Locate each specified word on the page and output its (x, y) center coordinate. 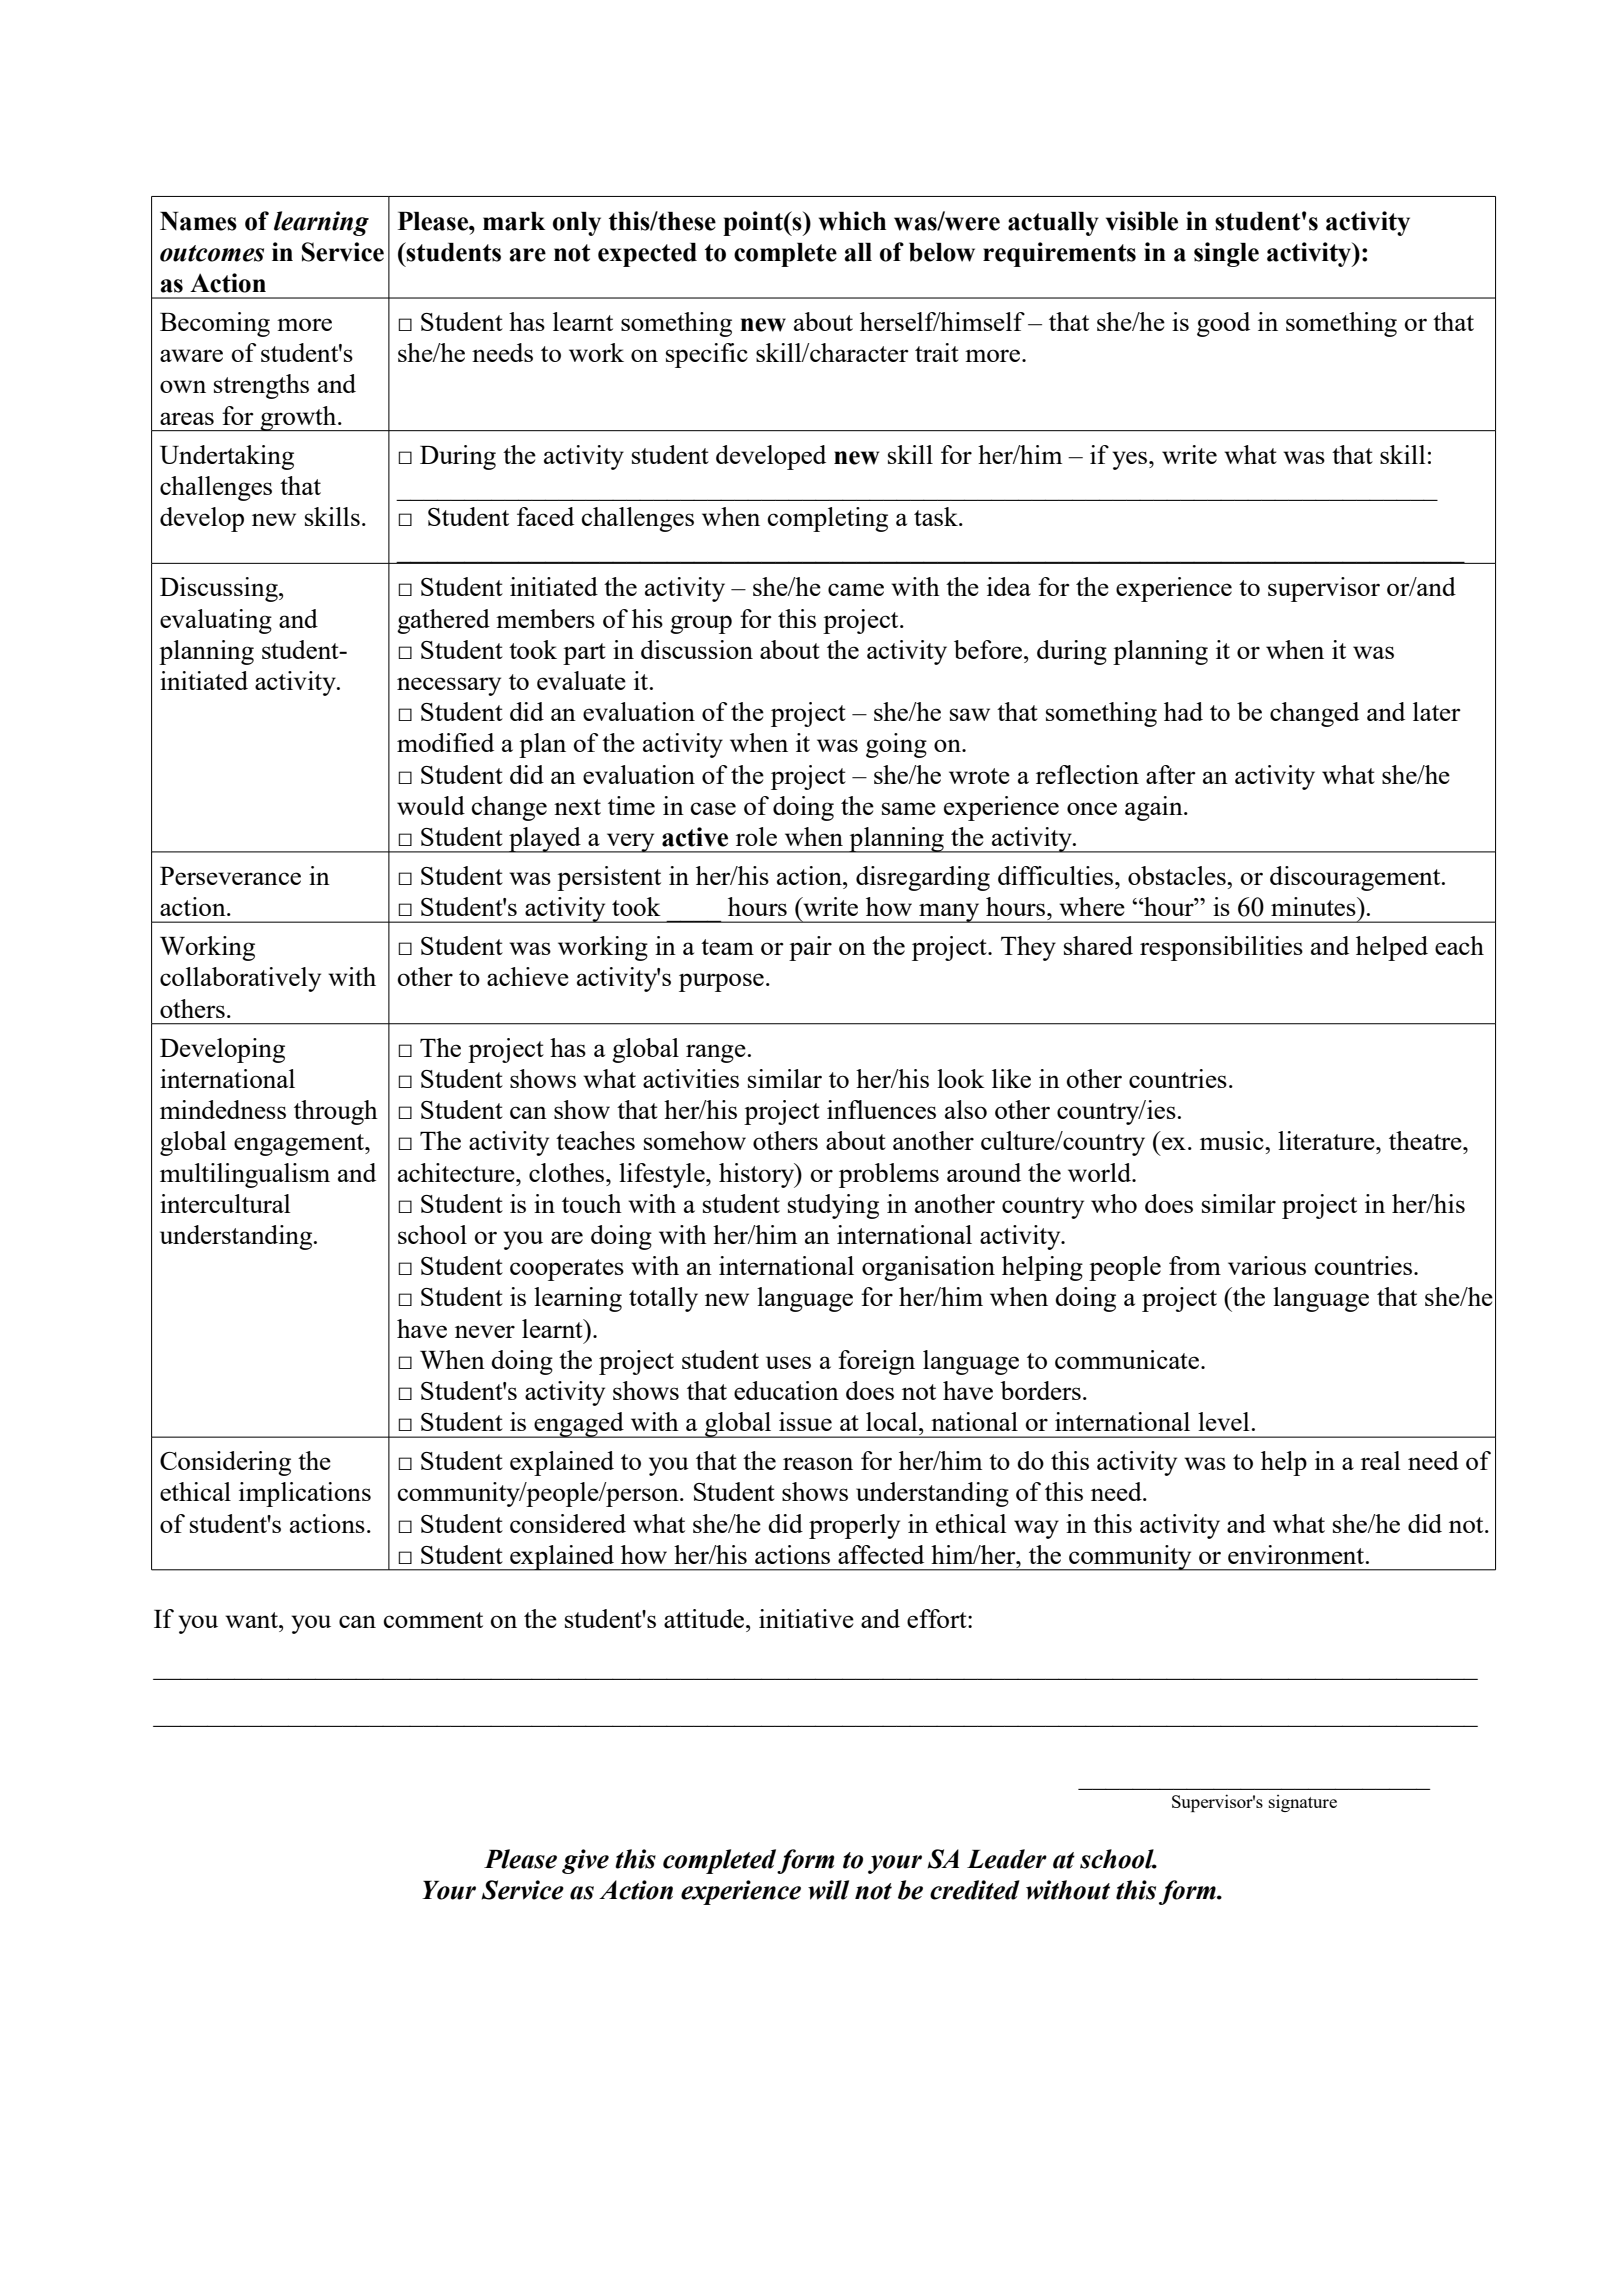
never (485, 1331)
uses (788, 1362)
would (431, 805)
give (585, 1861)
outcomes (212, 253)
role (756, 836)
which (852, 221)
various (1267, 1265)
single (1226, 254)
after (1171, 774)
